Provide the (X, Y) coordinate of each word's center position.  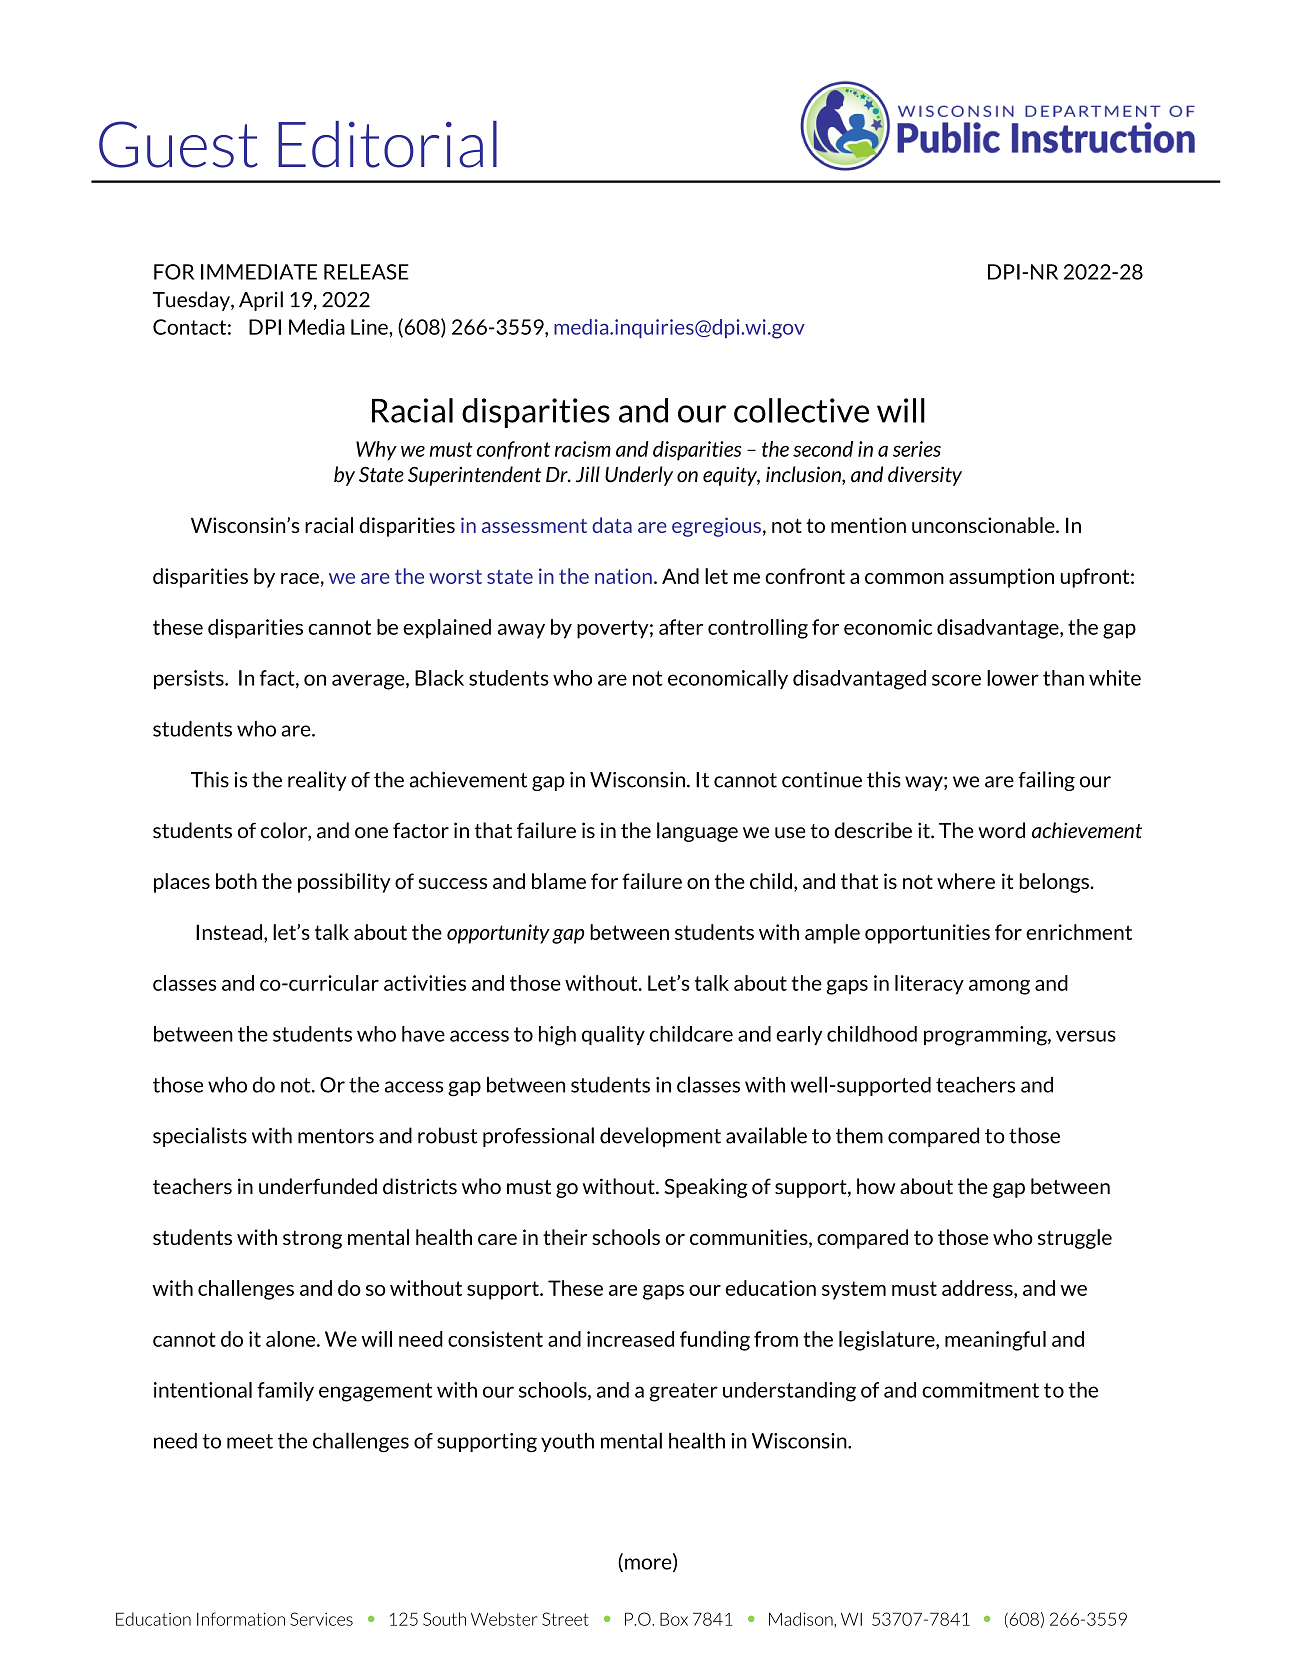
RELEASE (366, 272)
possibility (344, 883)
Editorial (387, 144)
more (649, 1565)
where (966, 881)
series (917, 449)
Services (321, 1619)
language (697, 832)
